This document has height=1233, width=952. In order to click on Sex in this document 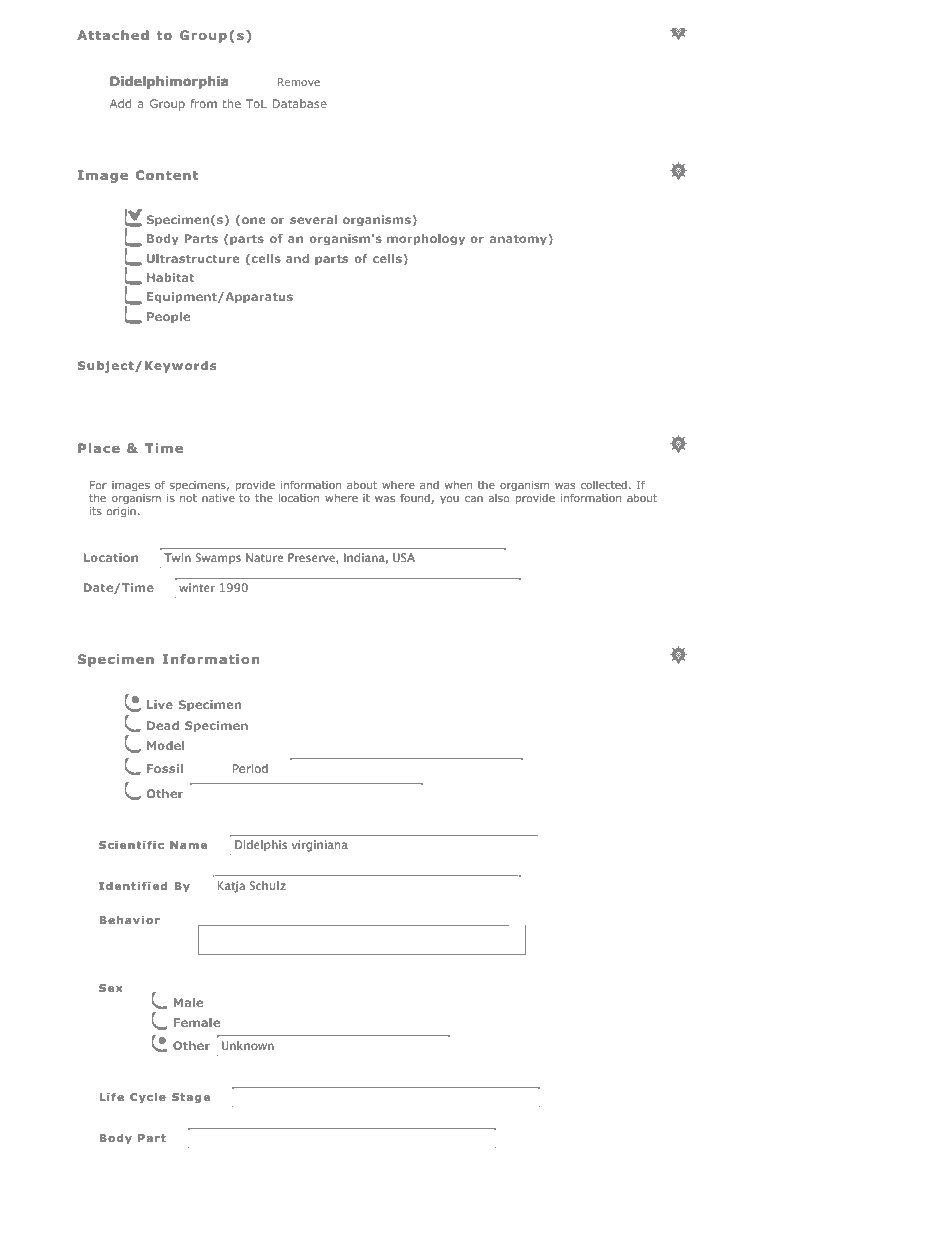, I will do `click(110, 988)`.
